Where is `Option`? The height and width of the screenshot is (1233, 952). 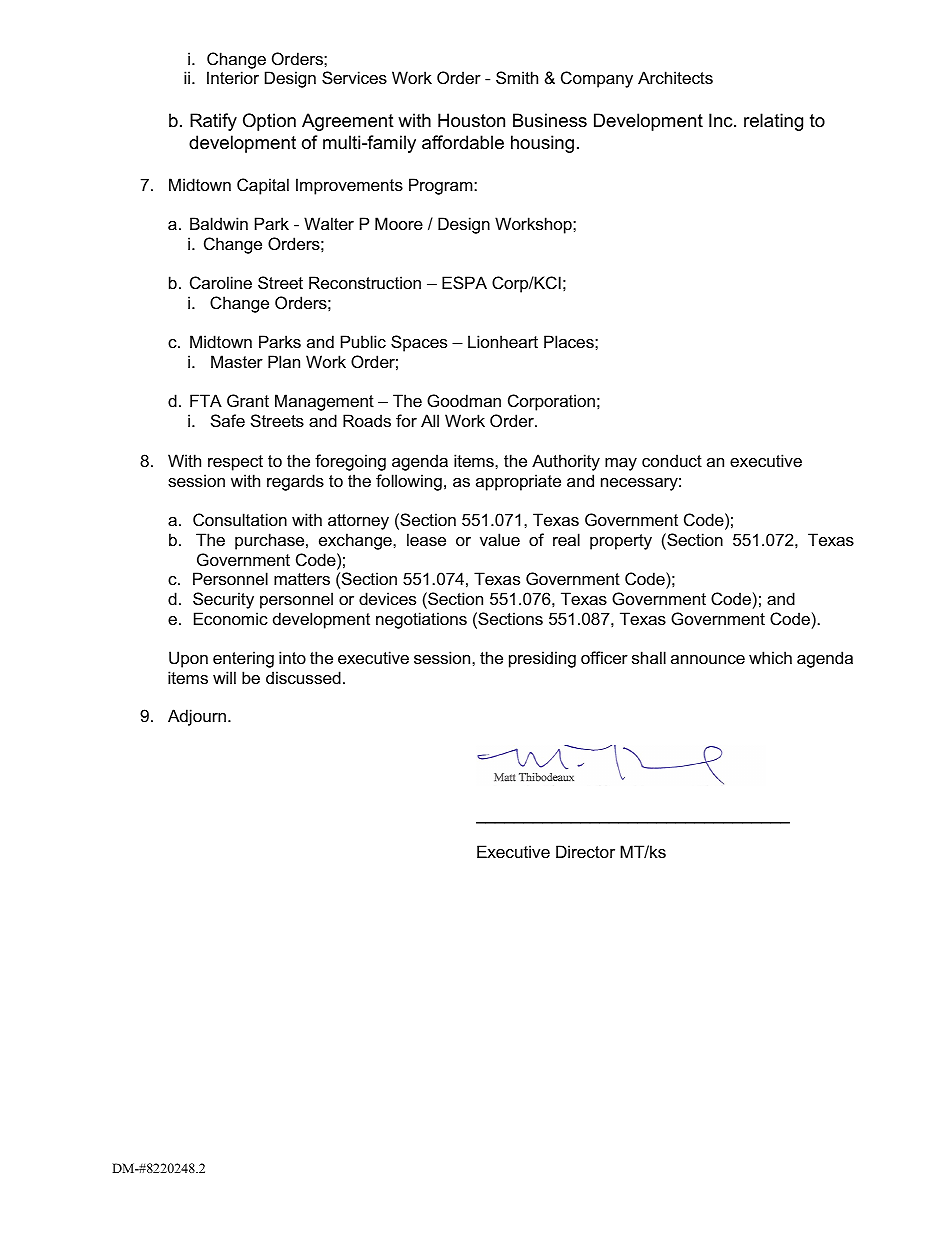
Option is located at coordinates (269, 122).
